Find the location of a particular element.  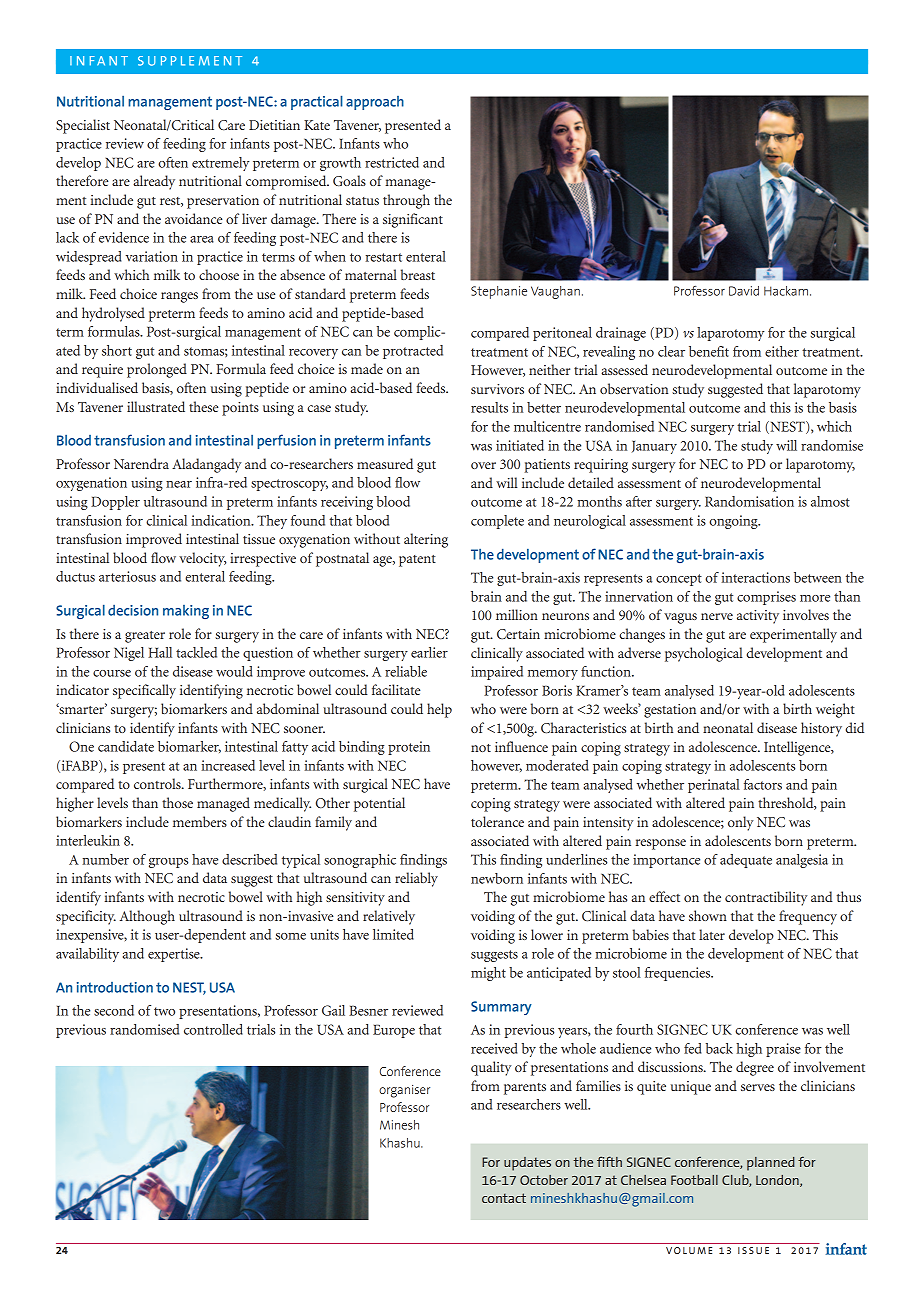

activity is located at coordinates (758, 617).
